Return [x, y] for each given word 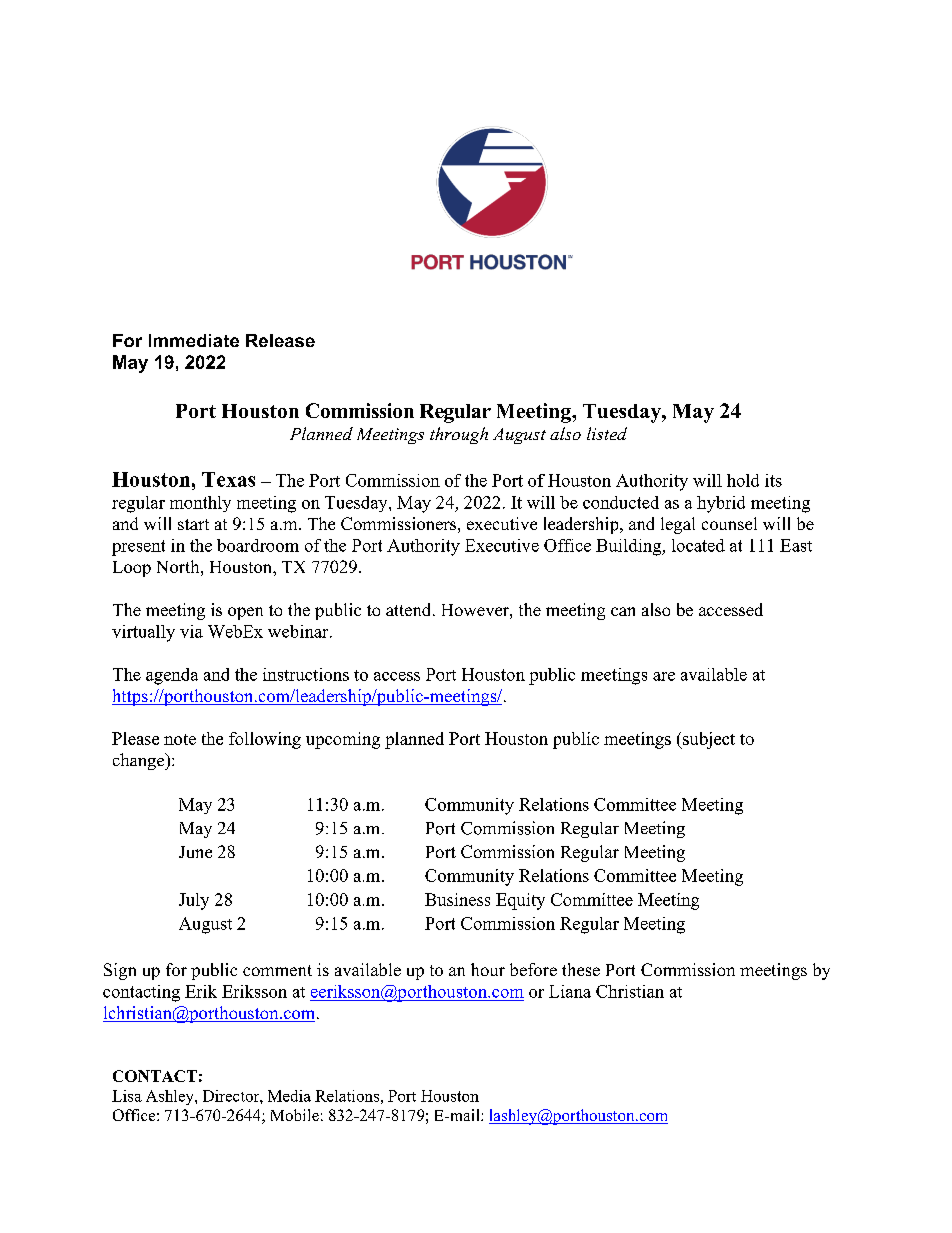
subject [708, 740]
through [459, 435]
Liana [570, 991]
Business [457, 899]
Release [280, 340]
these [581, 969]
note [180, 739]
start [193, 524]
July [194, 901]
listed [607, 433]
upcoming [343, 740]
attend [410, 609]
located [698, 545]
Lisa [127, 1096]
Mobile [295, 1115]
